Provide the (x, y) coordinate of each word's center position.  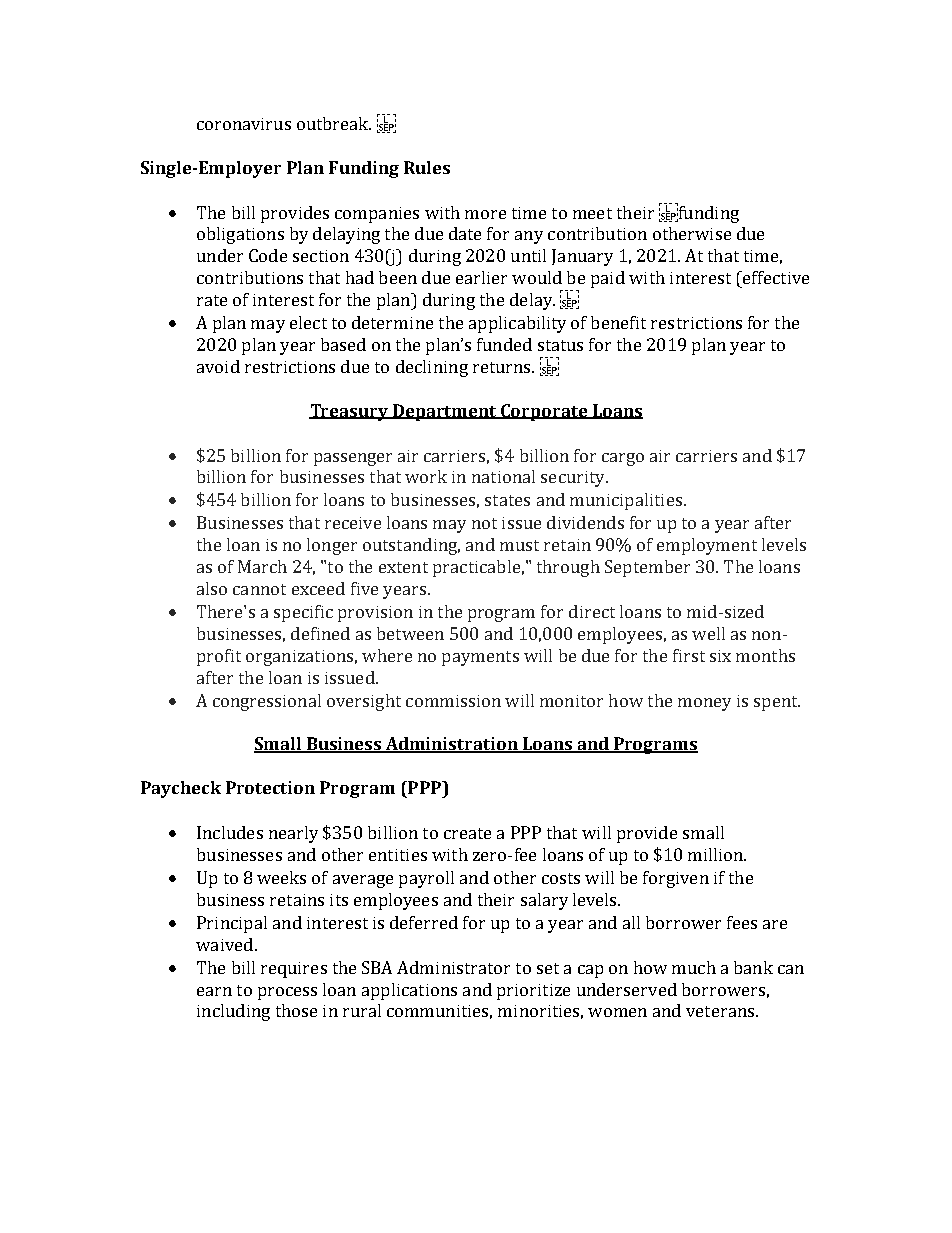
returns (503, 367)
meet (592, 213)
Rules (427, 167)
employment (707, 546)
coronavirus (244, 124)
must (519, 545)
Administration (452, 745)
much (694, 967)
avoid (218, 366)
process (287, 993)
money (704, 704)
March (262, 566)
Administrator (453, 967)
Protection (270, 787)
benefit (618, 322)
